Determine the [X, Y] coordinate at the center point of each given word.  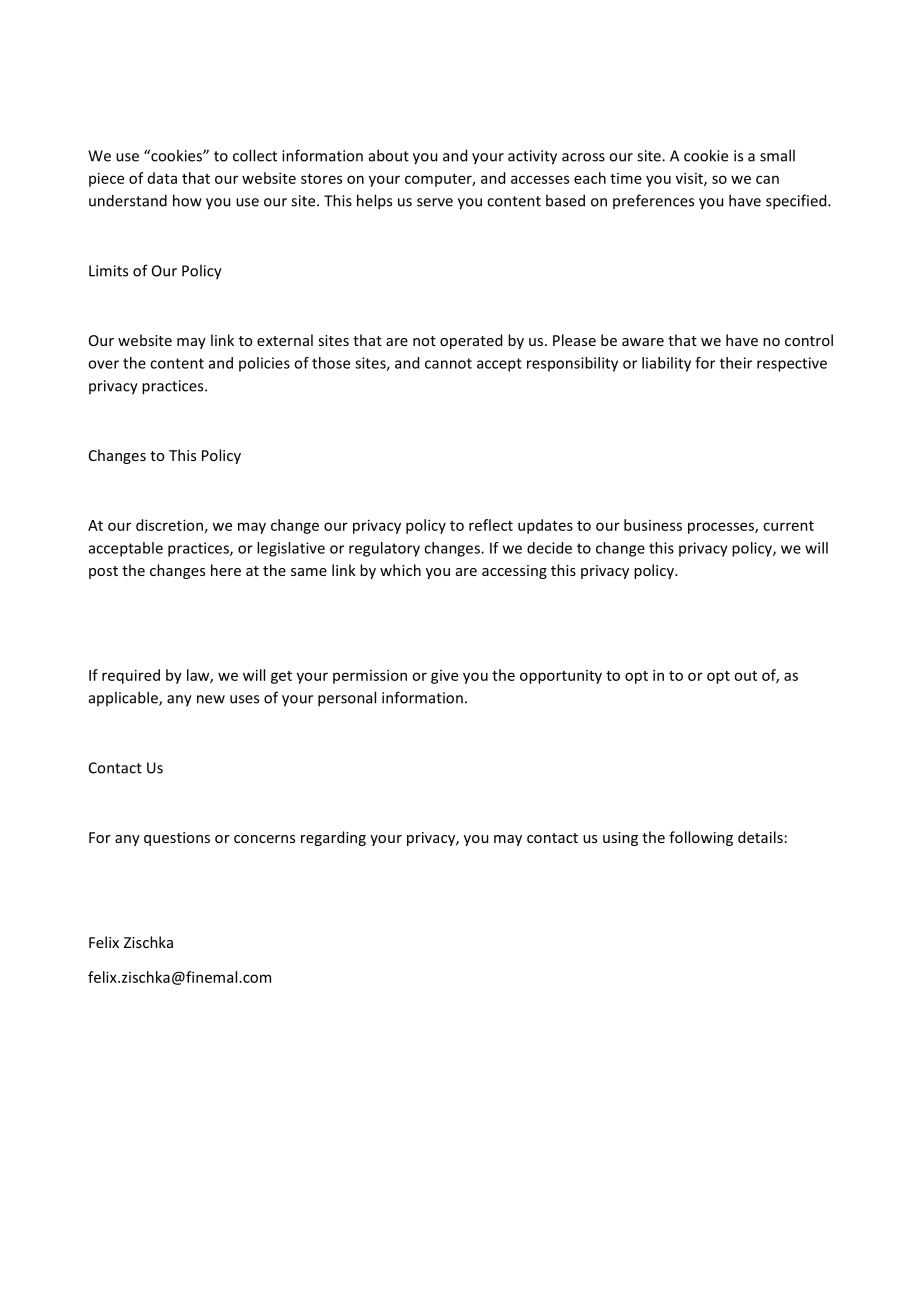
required [131, 676]
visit [690, 179]
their [736, 363]
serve [435, 202]
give [444, 677]
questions [177, 839]
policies [264, 364]
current [788, 526]
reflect [491, 525]
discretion [169, 525]
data [162, 178]
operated [471, 341]
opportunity [561, 677]
